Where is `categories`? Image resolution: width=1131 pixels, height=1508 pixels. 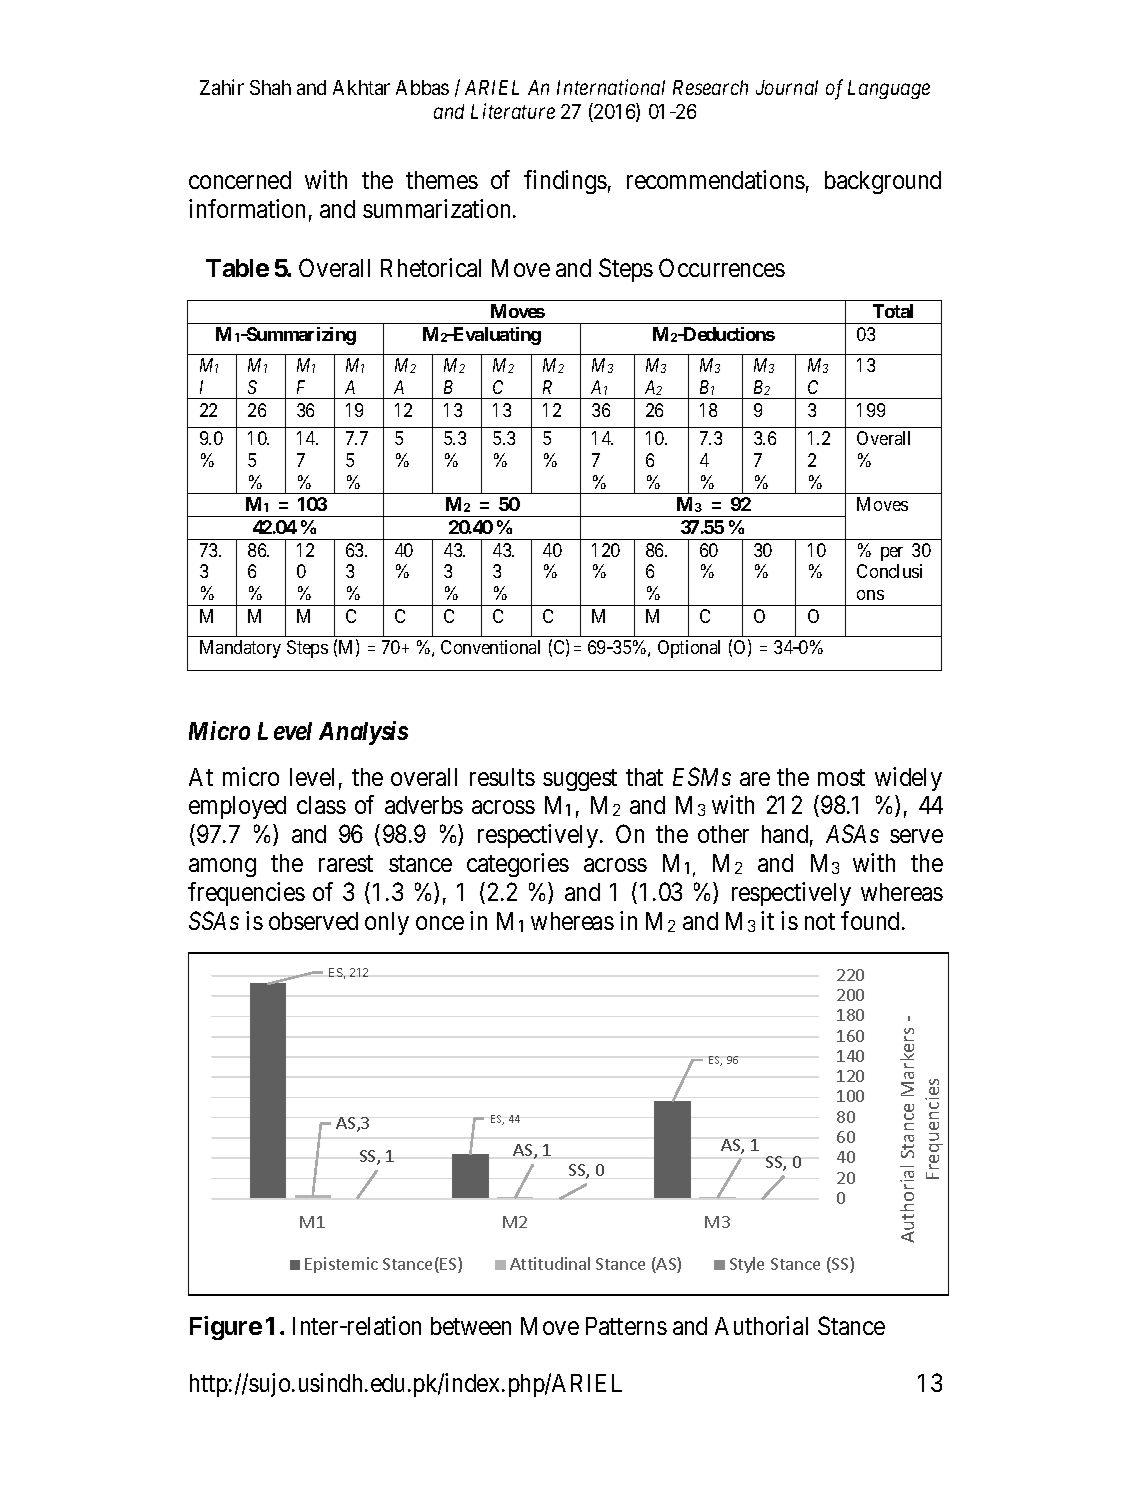 categories is located at coordinates (518, 865).
